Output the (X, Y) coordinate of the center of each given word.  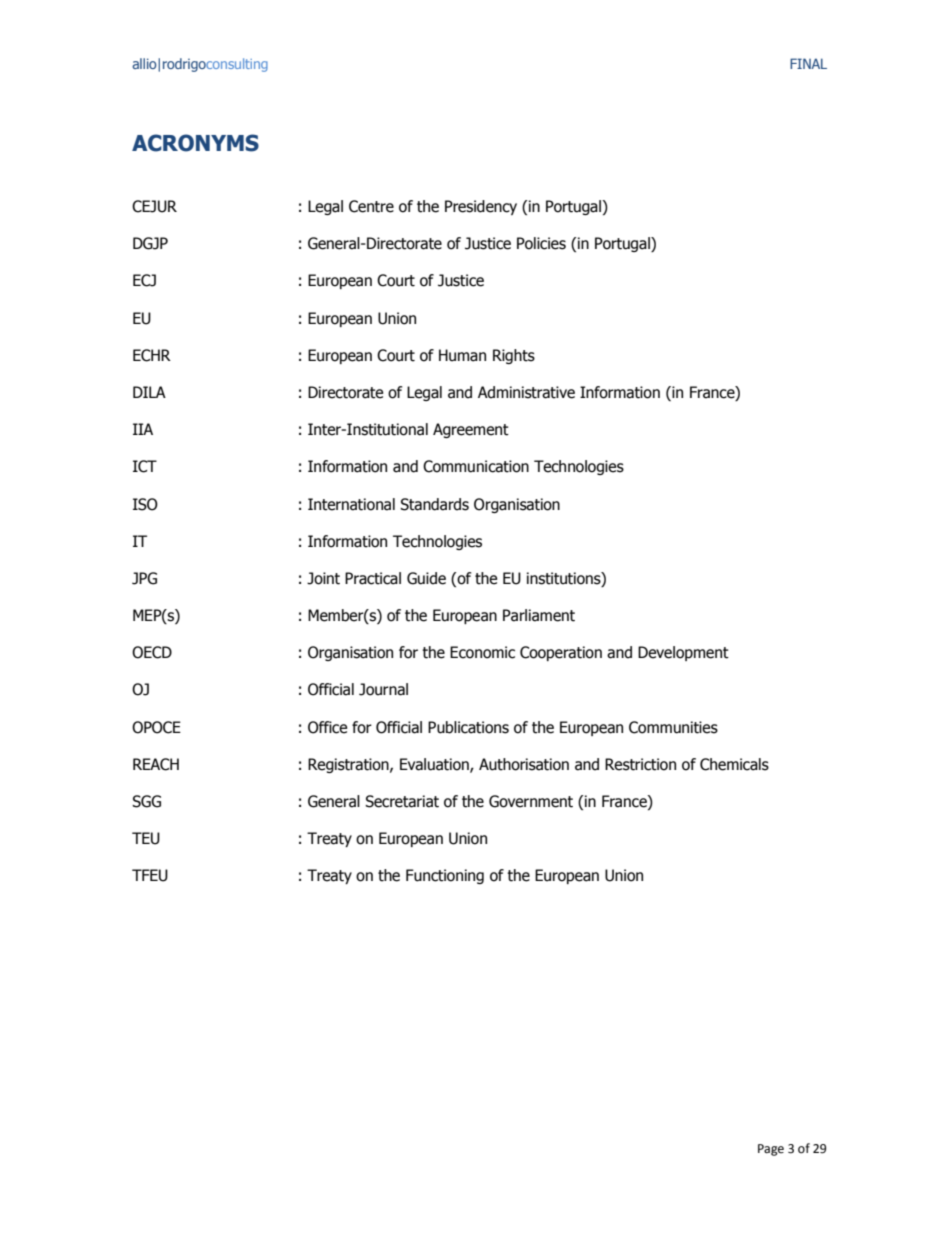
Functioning (445, 876)
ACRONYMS (195, 143)
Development (683, 653)
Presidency (481, 207)
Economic (482, 652)
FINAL (808, 63)
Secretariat (402, 801)
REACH (156, 764)
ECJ (144, 280)
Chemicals (734, 764)
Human (462, 355)
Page (771, 1150)
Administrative (526, 392)
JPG (144, 578)
